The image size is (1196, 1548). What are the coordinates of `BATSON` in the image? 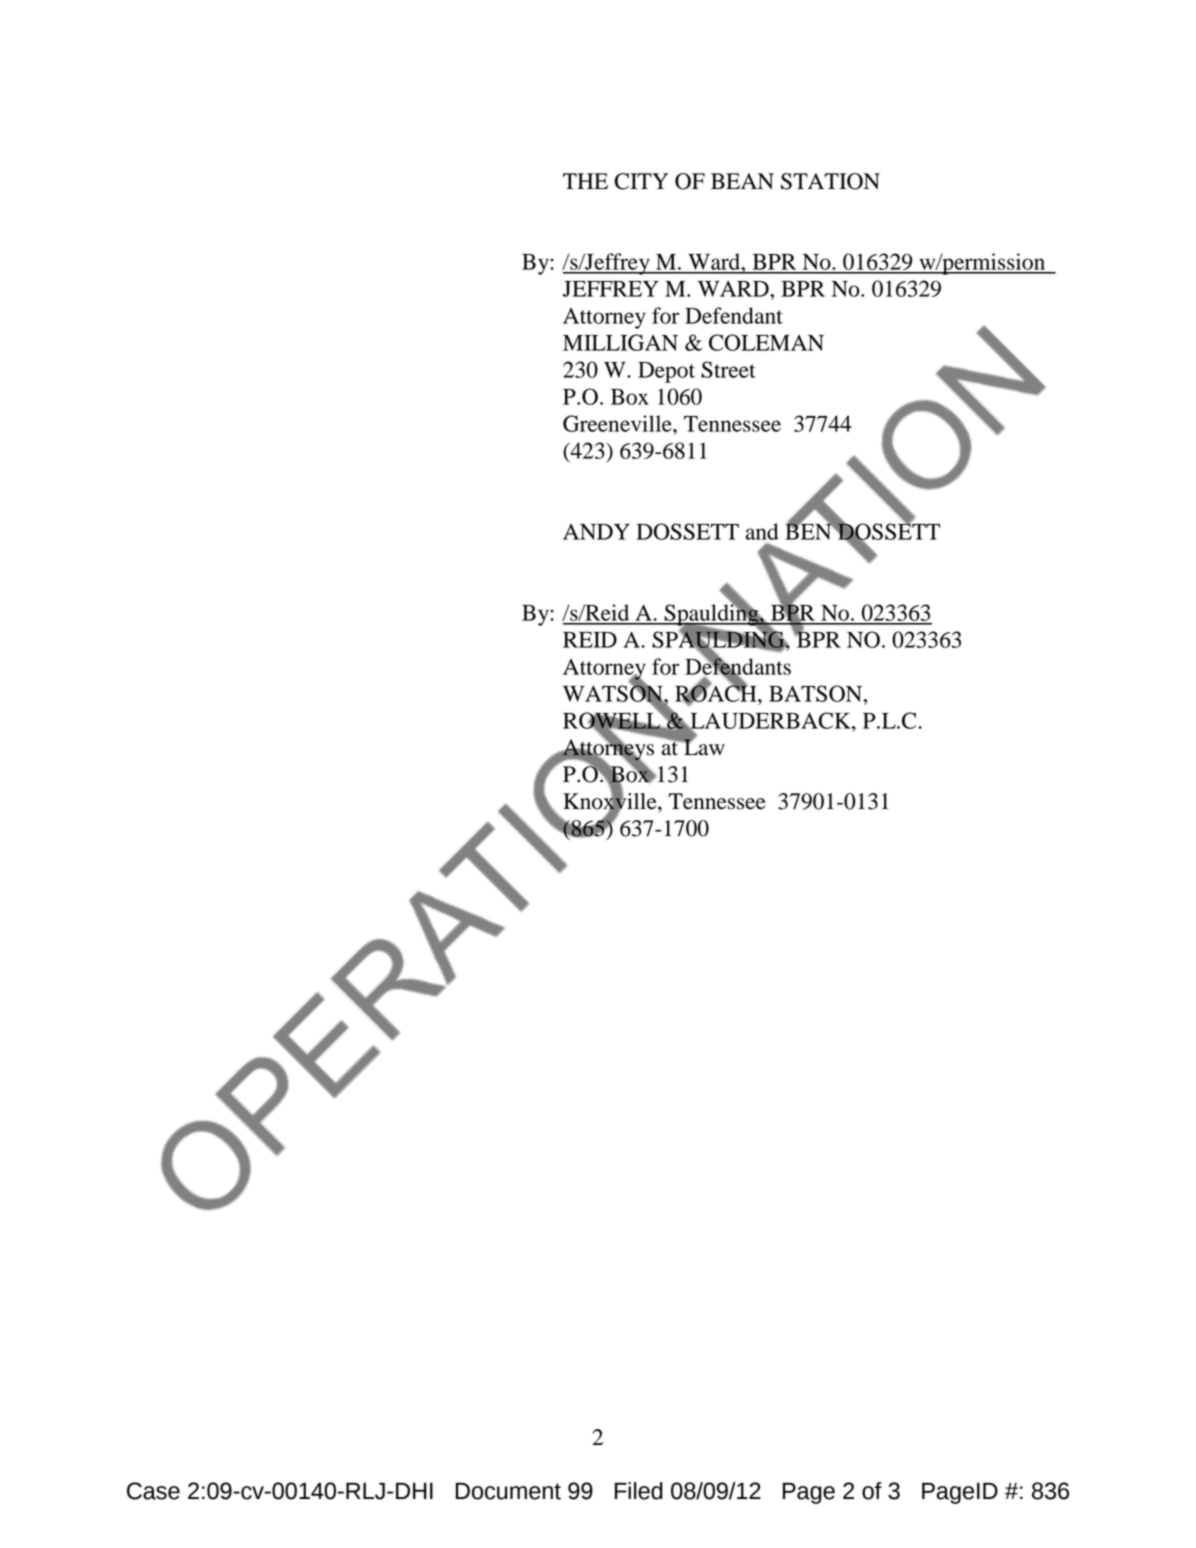 It's located at (817, 693).
